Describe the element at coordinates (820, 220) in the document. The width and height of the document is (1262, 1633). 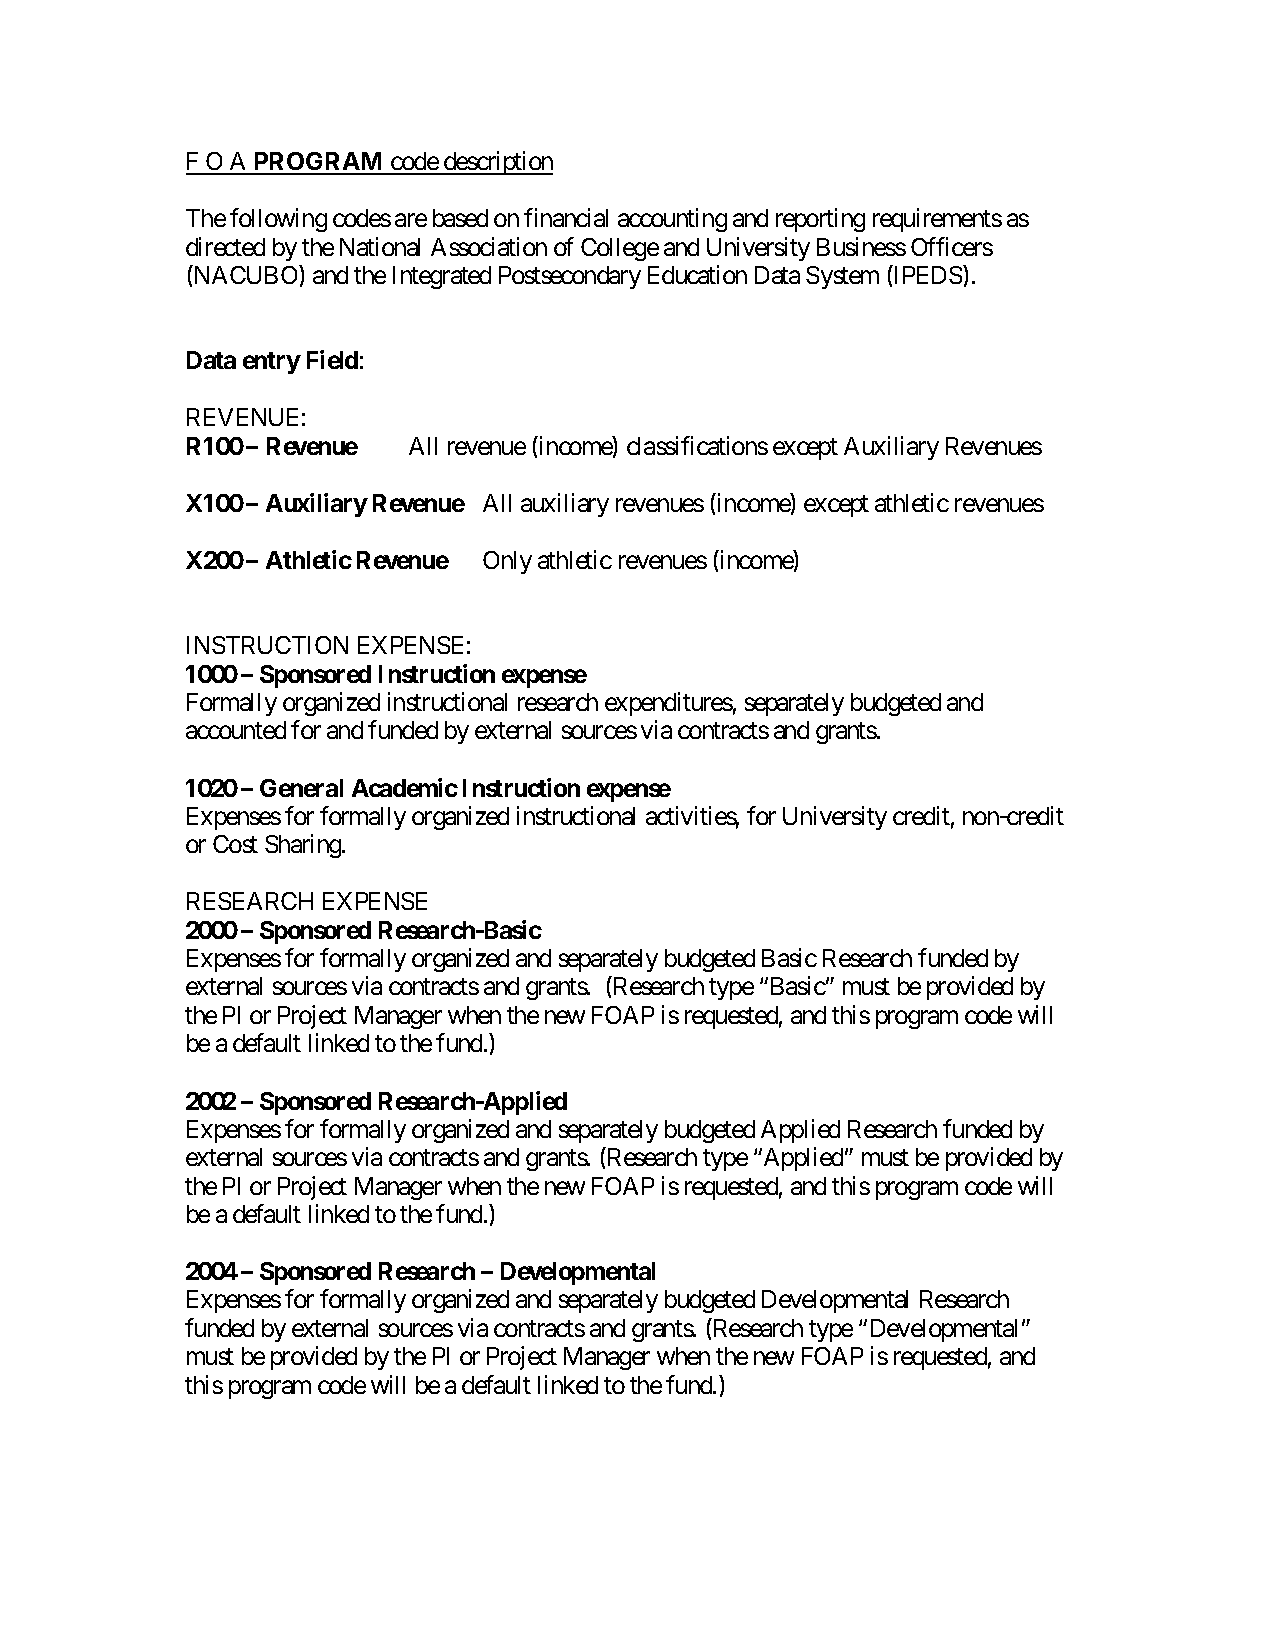
I see `reporting` at that location.
